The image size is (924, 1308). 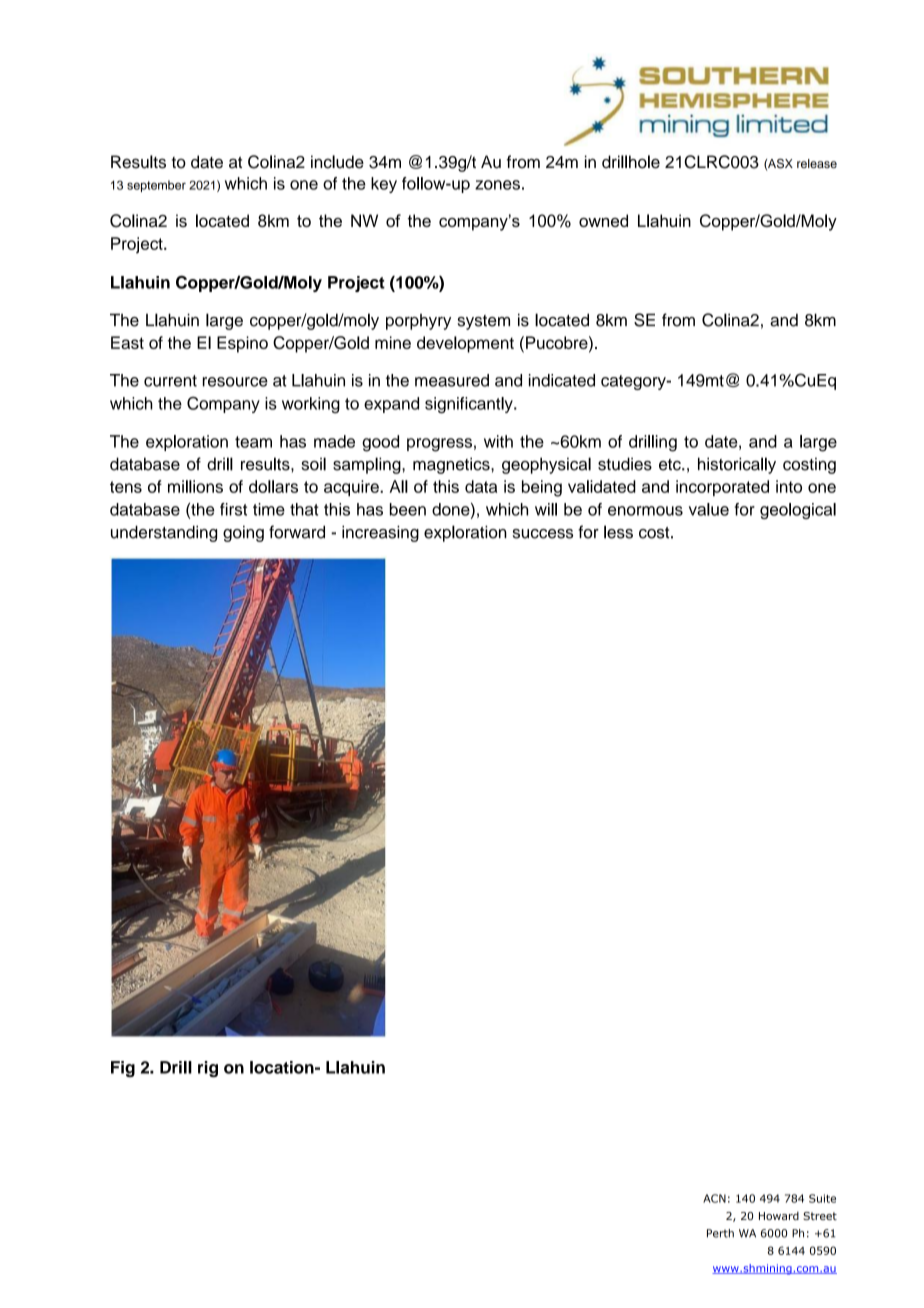 What do you see at coordinates (208, 1069) in the image?
I see `rig` at bounding box center [208, 1069].
